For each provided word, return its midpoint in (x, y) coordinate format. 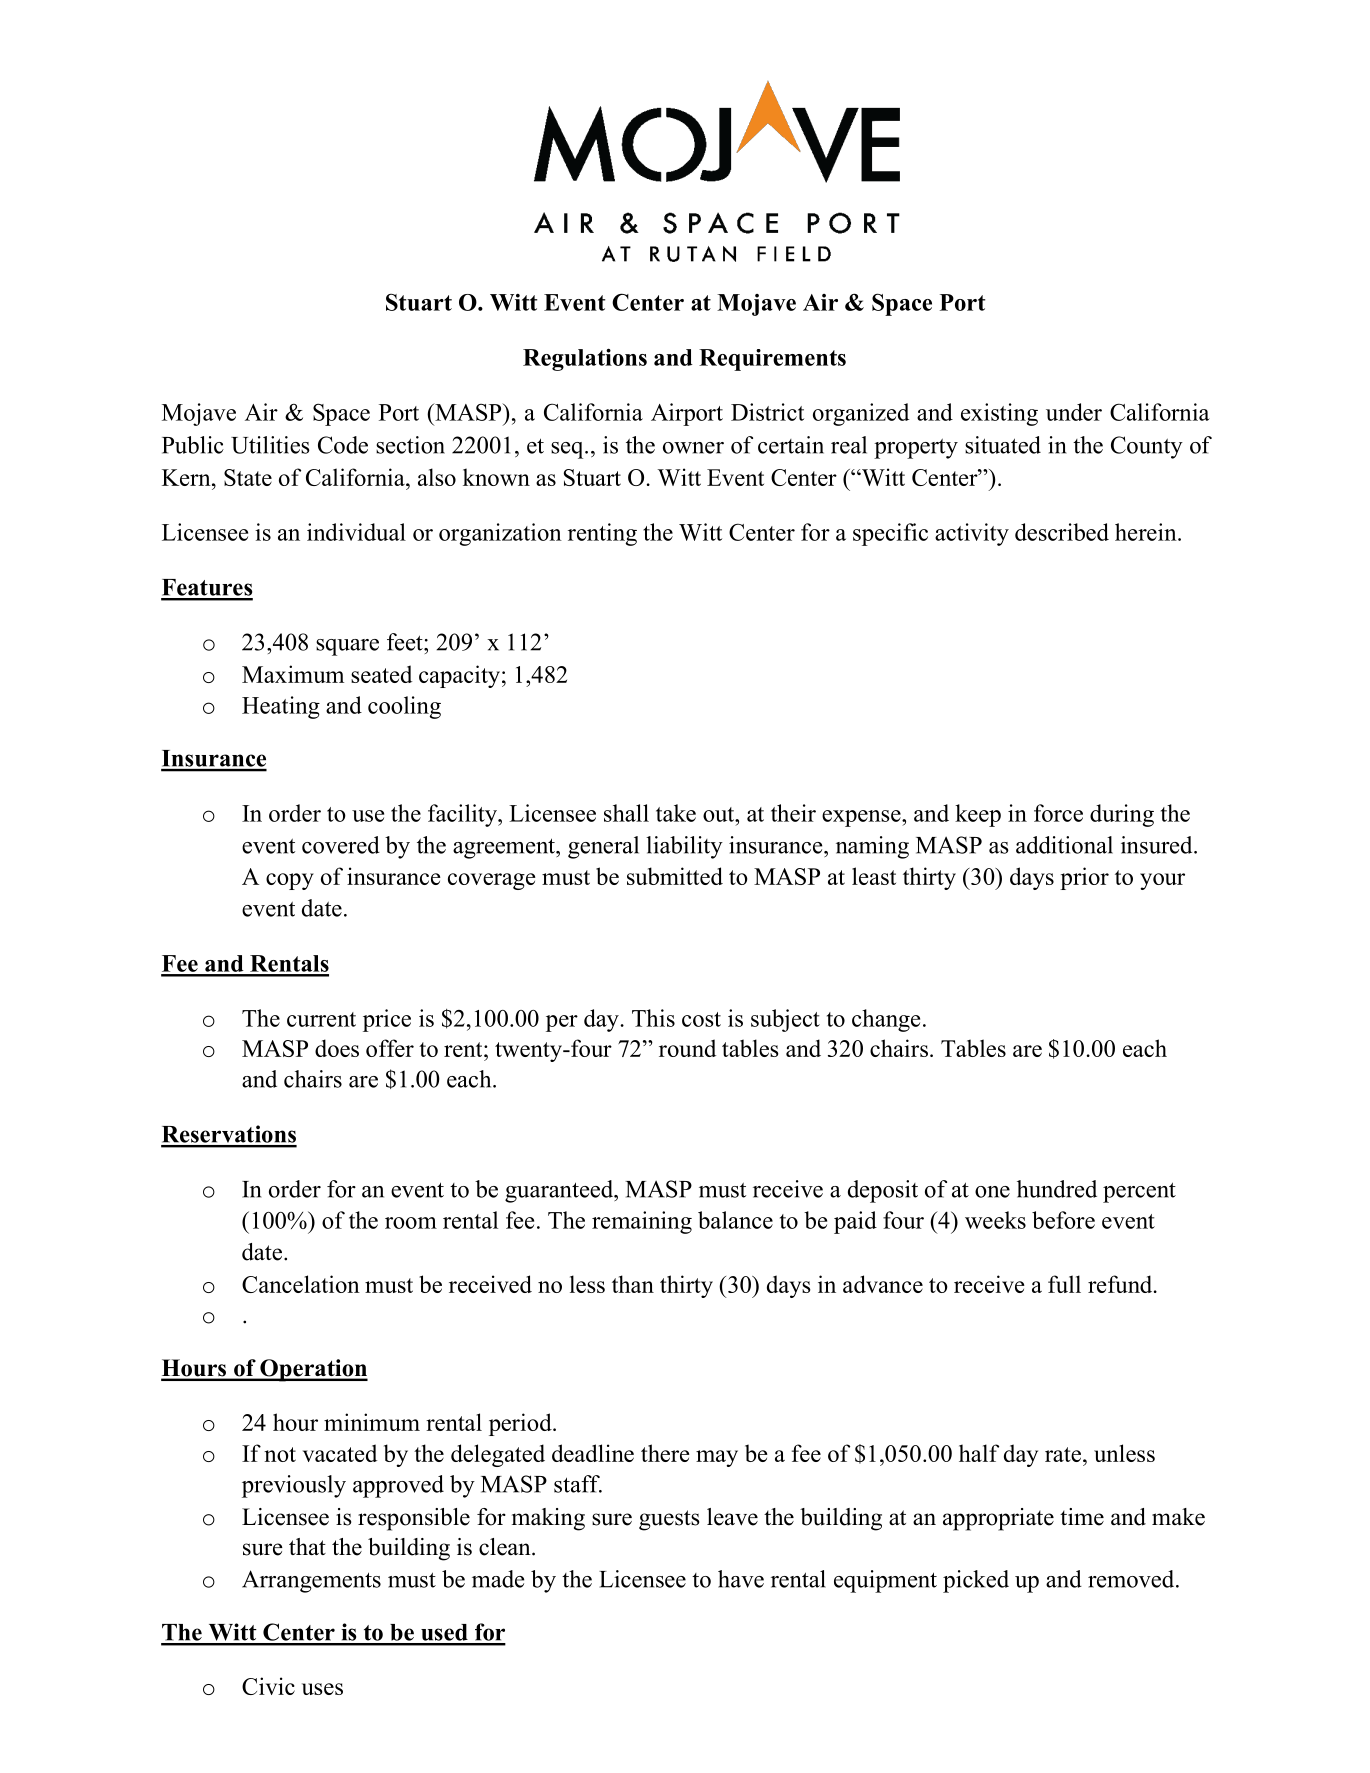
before (1063, 1220)
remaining (642, 1222)
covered (341, 845)
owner (693, 448)
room (411, 1223)
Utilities (270, 445)
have (741, 1579)
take (676, 813)
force (1058, 813)
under (1074, 412)
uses (322, 1689)
